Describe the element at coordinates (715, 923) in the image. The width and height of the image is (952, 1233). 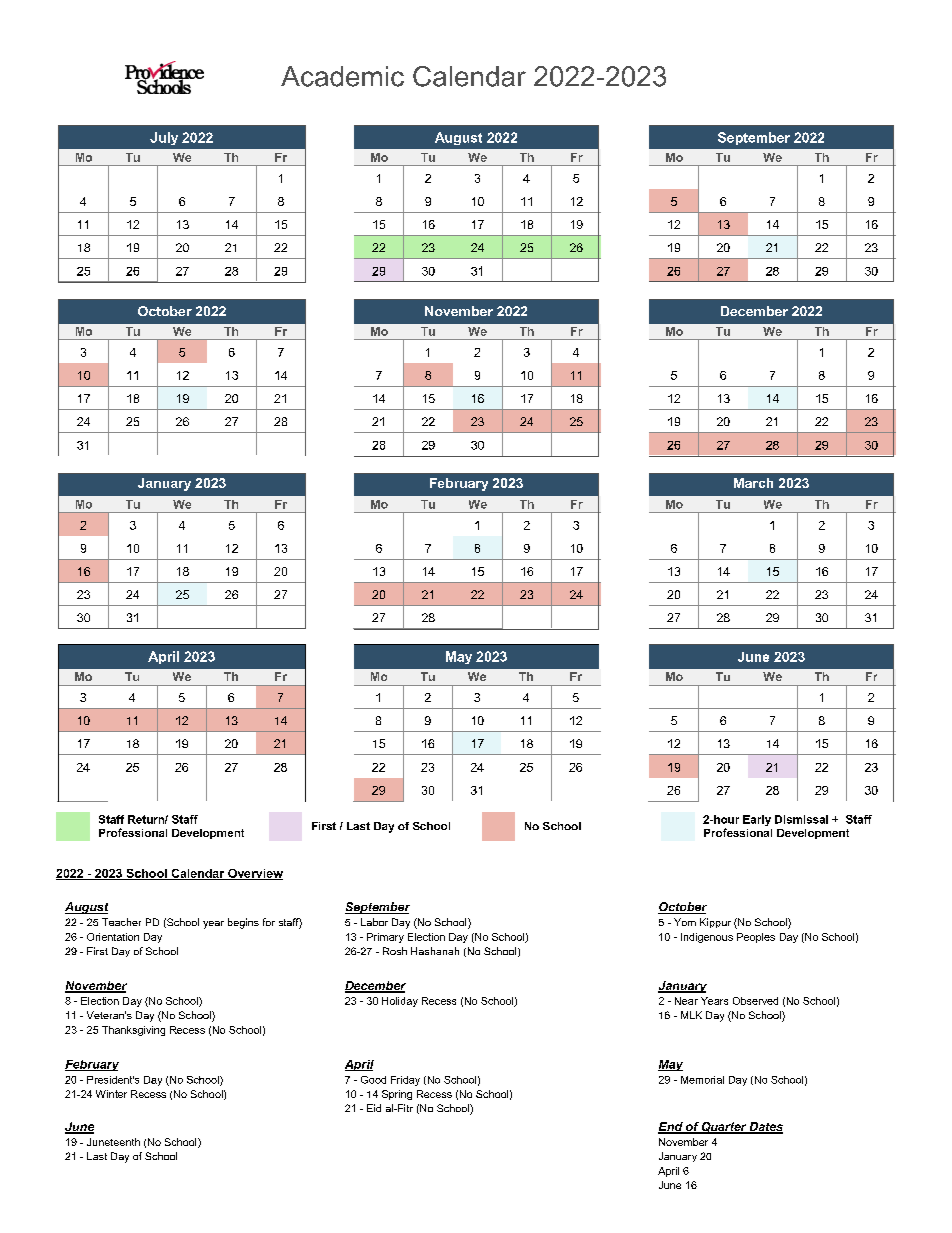
I see `Kippur` at that location.
